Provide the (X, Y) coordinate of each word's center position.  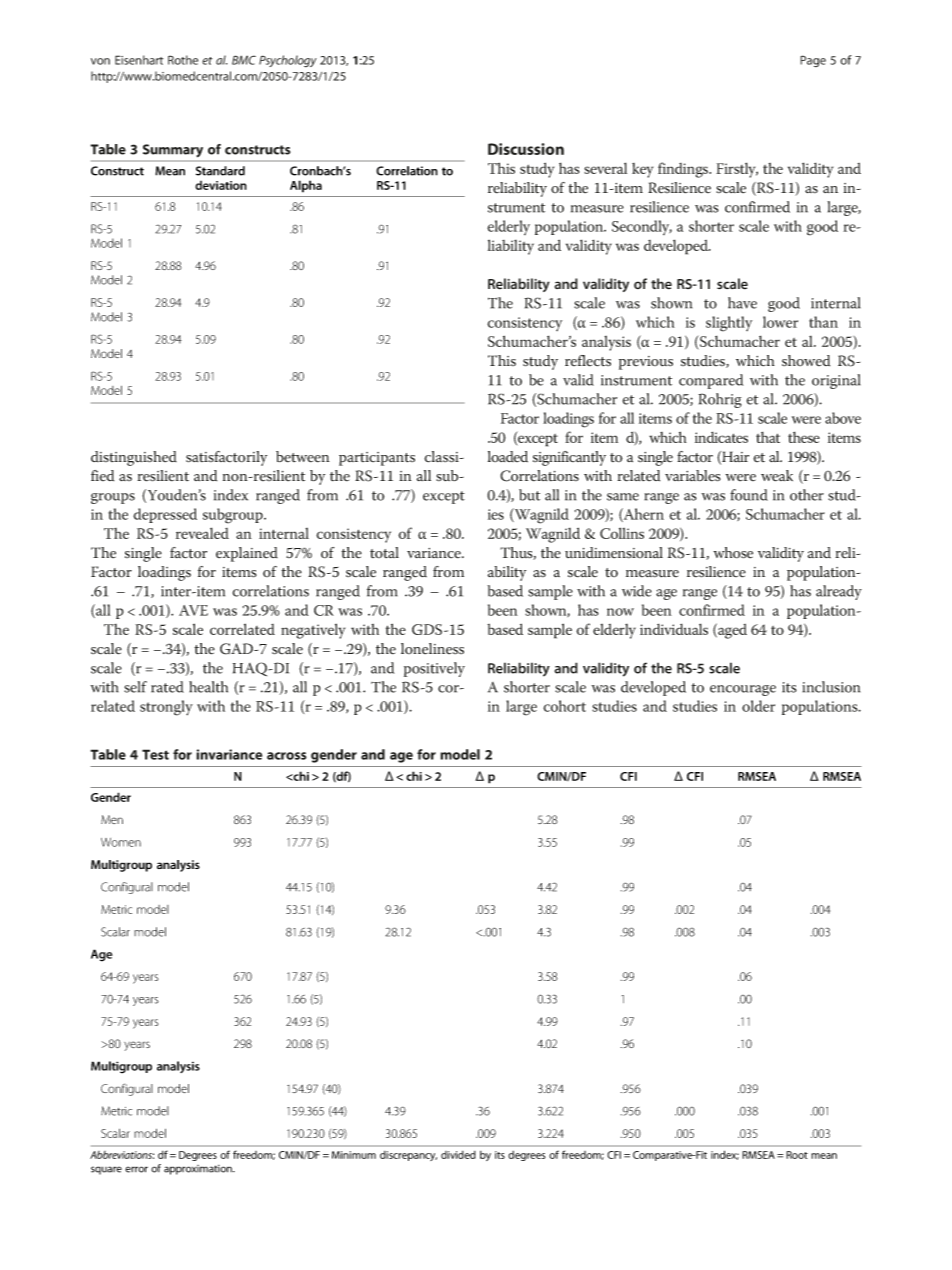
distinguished (134, 458)
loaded (508, 457)
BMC (244, 60)
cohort (564, 706)
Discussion (526, 149)
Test (155, 754)
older (758, 706)
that (768, 437)
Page (813, 61)
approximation (199, 1170)
